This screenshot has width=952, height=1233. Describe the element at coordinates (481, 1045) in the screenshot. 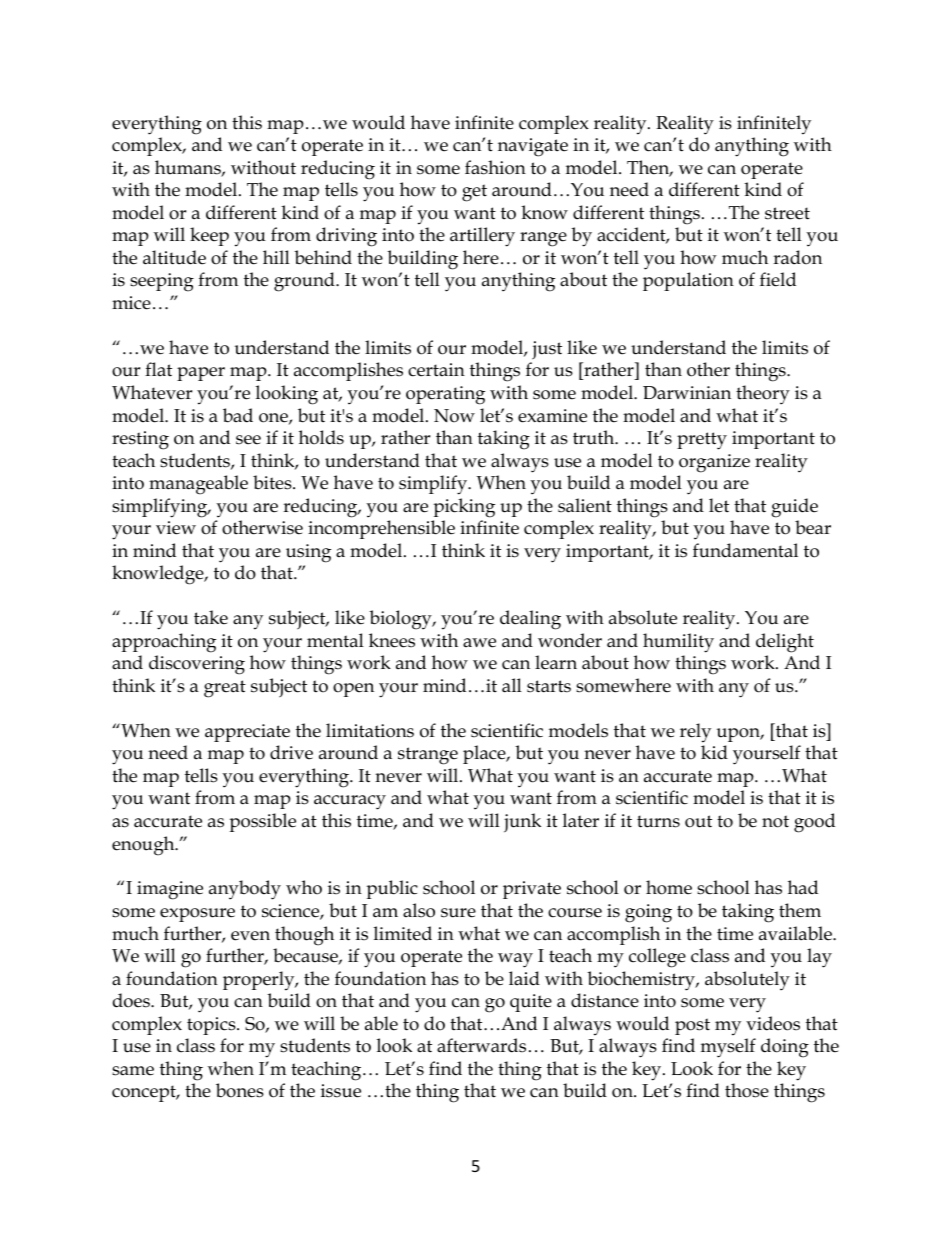

I see `afterwards` at that location.
